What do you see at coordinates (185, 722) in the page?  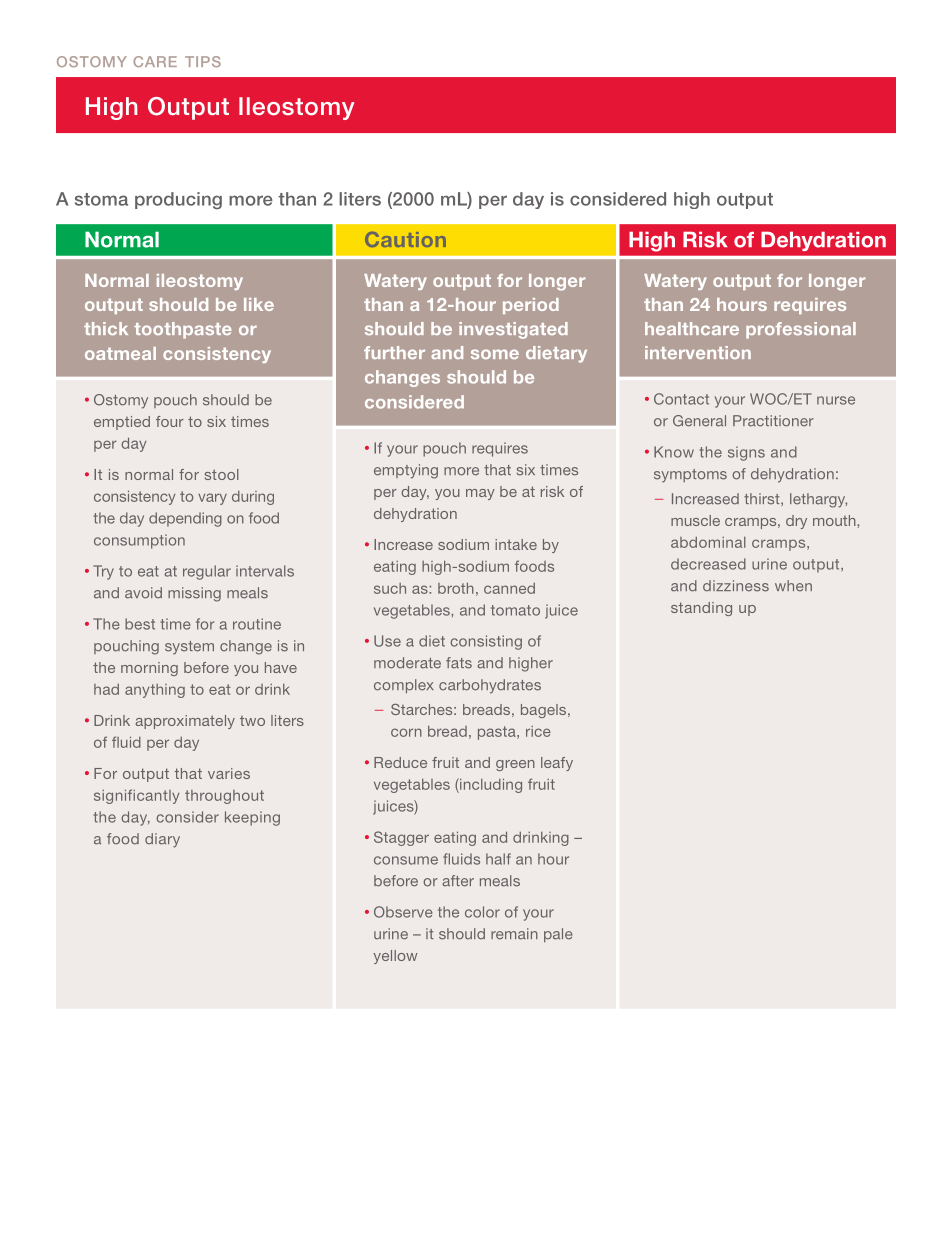 I see `approximately` at bounding box center [185, 722].
